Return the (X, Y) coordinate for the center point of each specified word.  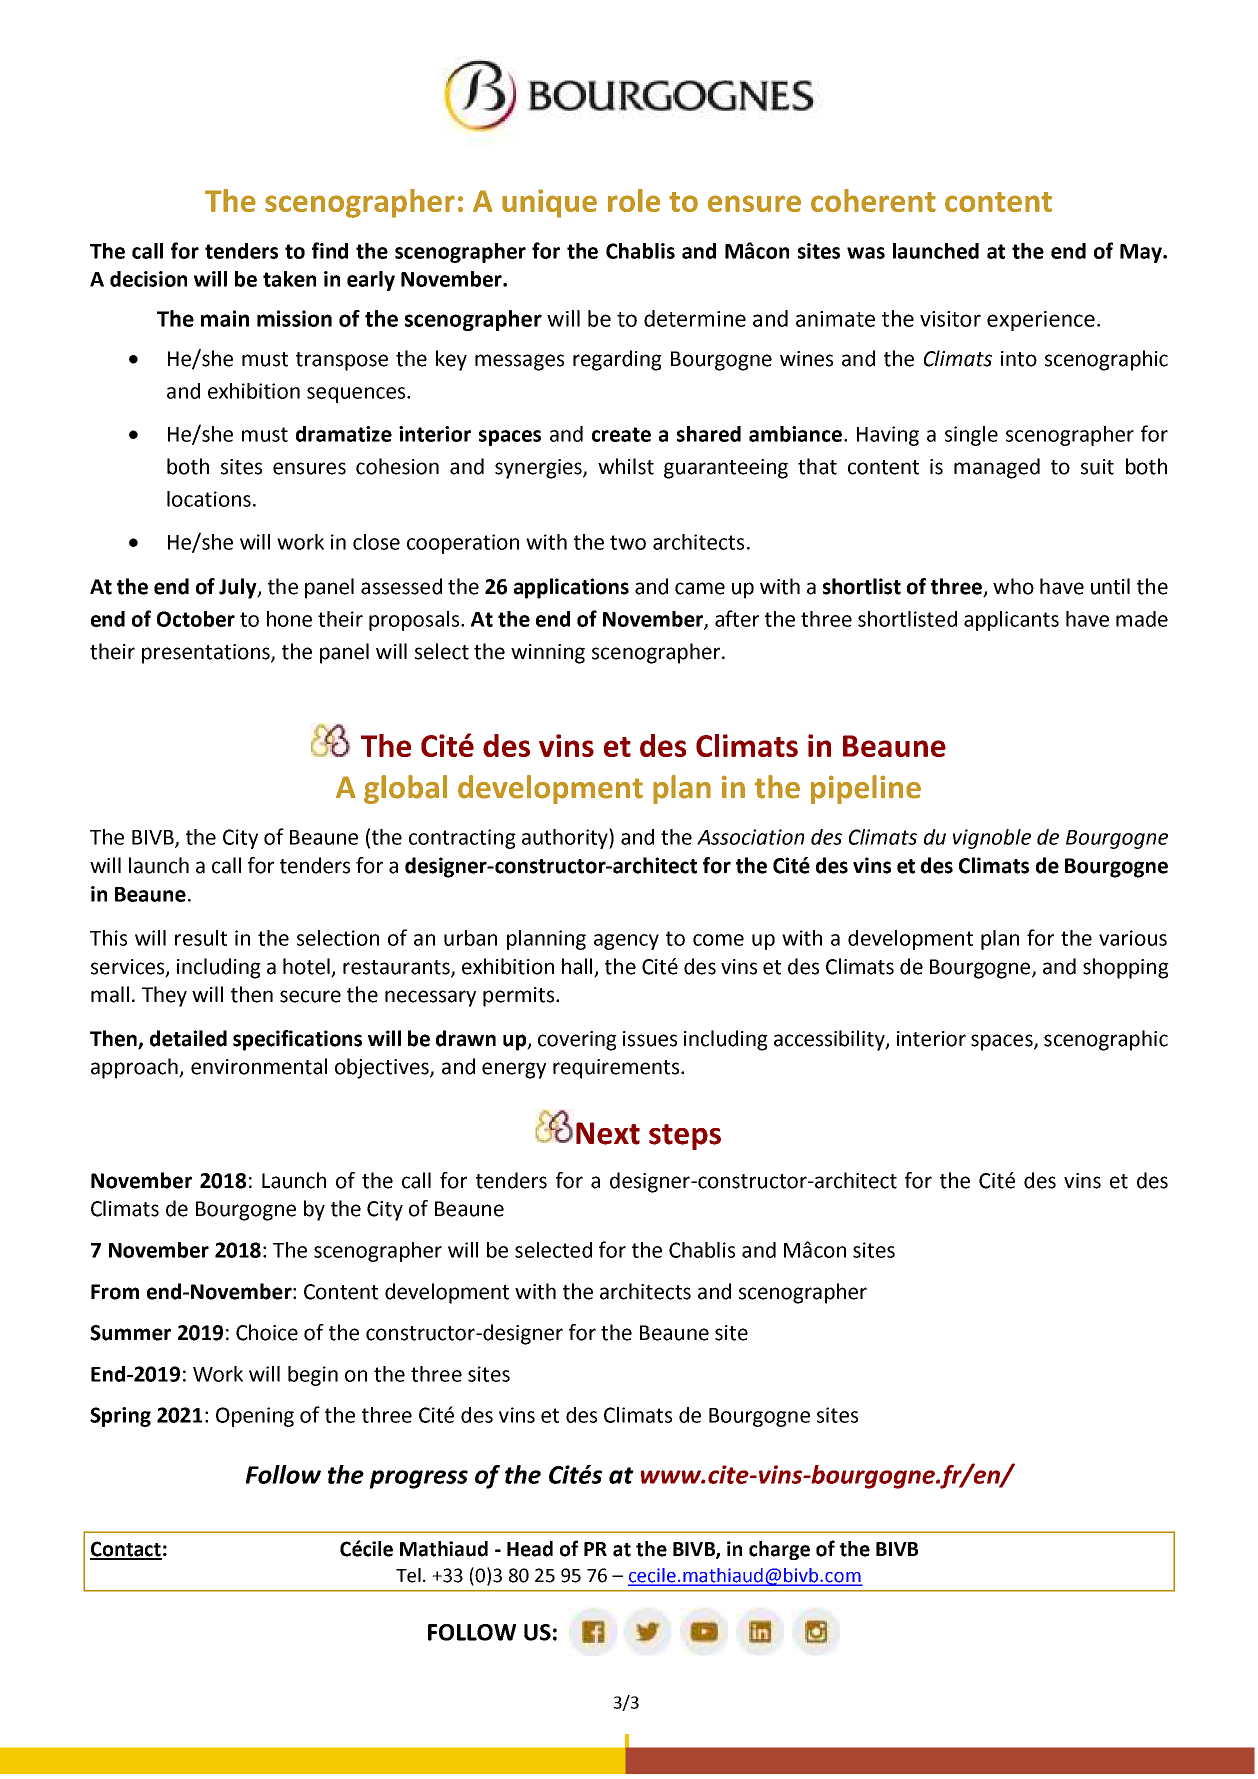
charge (779, 1550)
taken (289, 279)
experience (1041, 321)
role (634, 200)
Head (530, 1549)
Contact (126, 1550)
